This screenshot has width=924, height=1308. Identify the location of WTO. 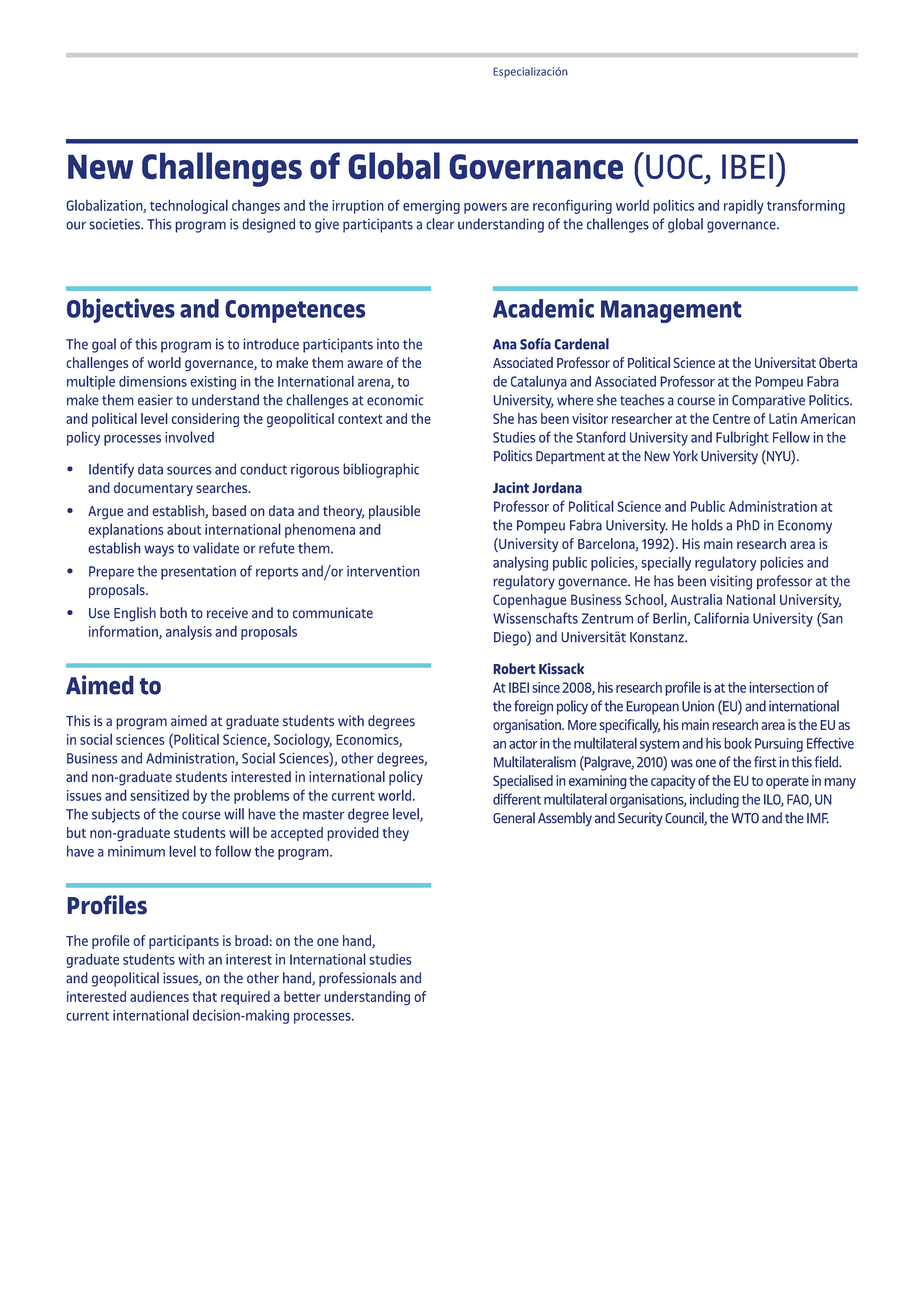
(745, 818).
